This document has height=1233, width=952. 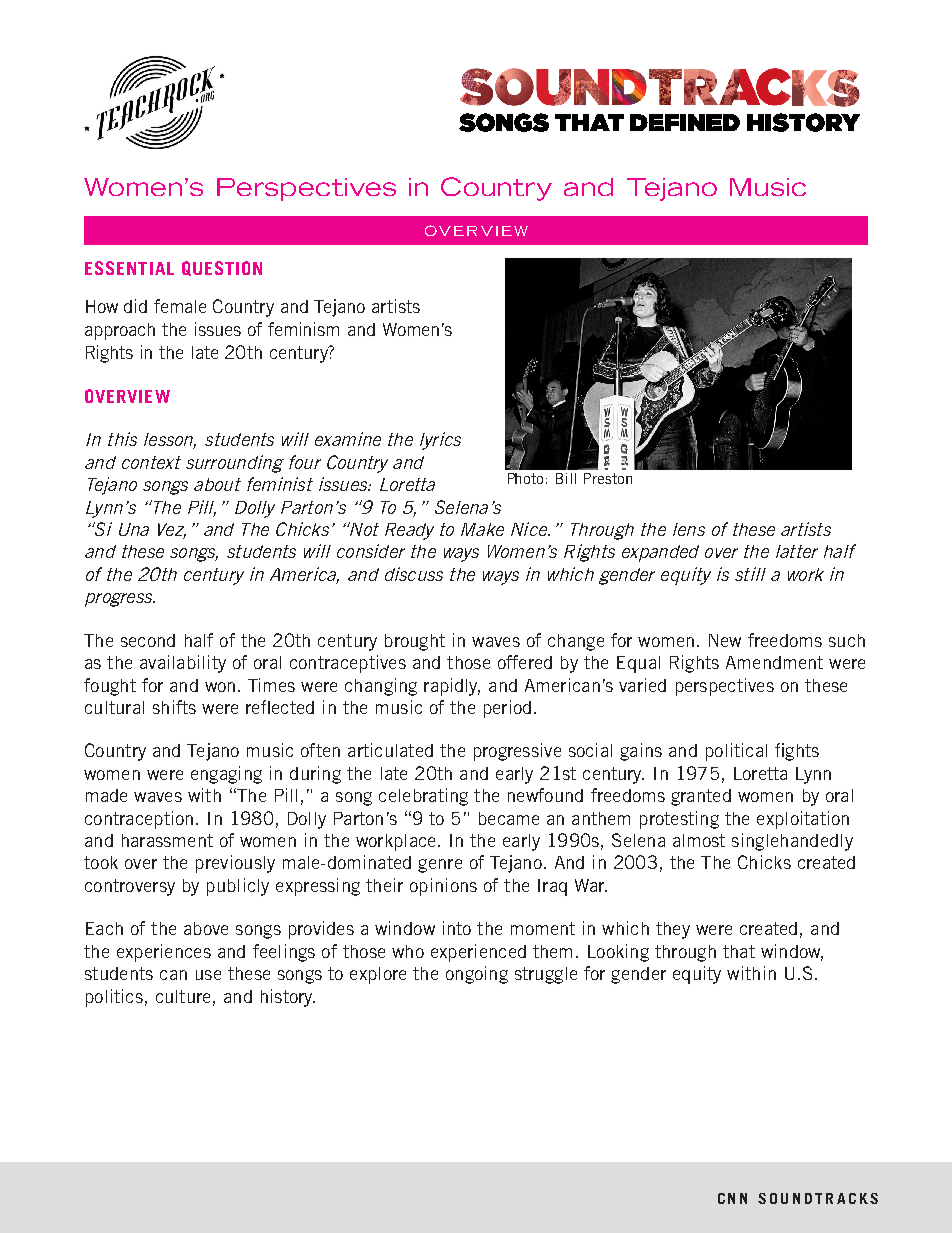 I want to click on culture, so click(x=183, y=996).
